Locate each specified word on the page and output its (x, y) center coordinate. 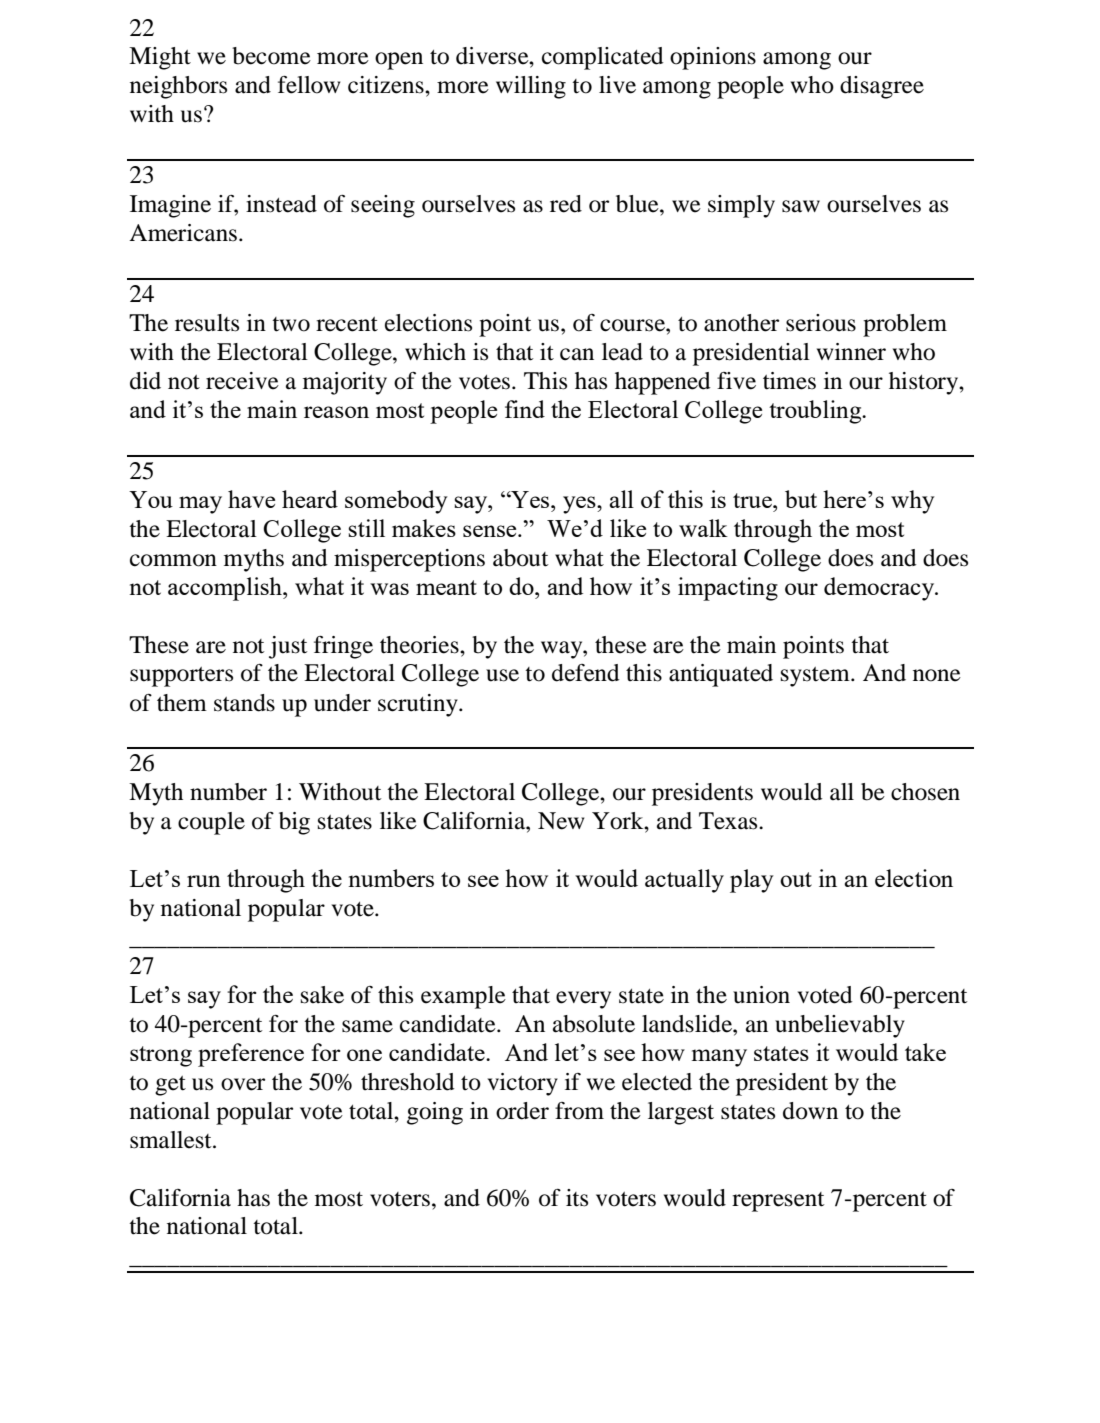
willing (531, 87)
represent (778, 1202)
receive (242, 381)
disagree (882, 87)
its (577, 1198)
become (271, 56)
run (204, 881)
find (525, 409)
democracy (880, 589)
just (288, 647)
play (752, 881)
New (561, 821)
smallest (172, 1140)
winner (851, 352)
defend (586, 673)
